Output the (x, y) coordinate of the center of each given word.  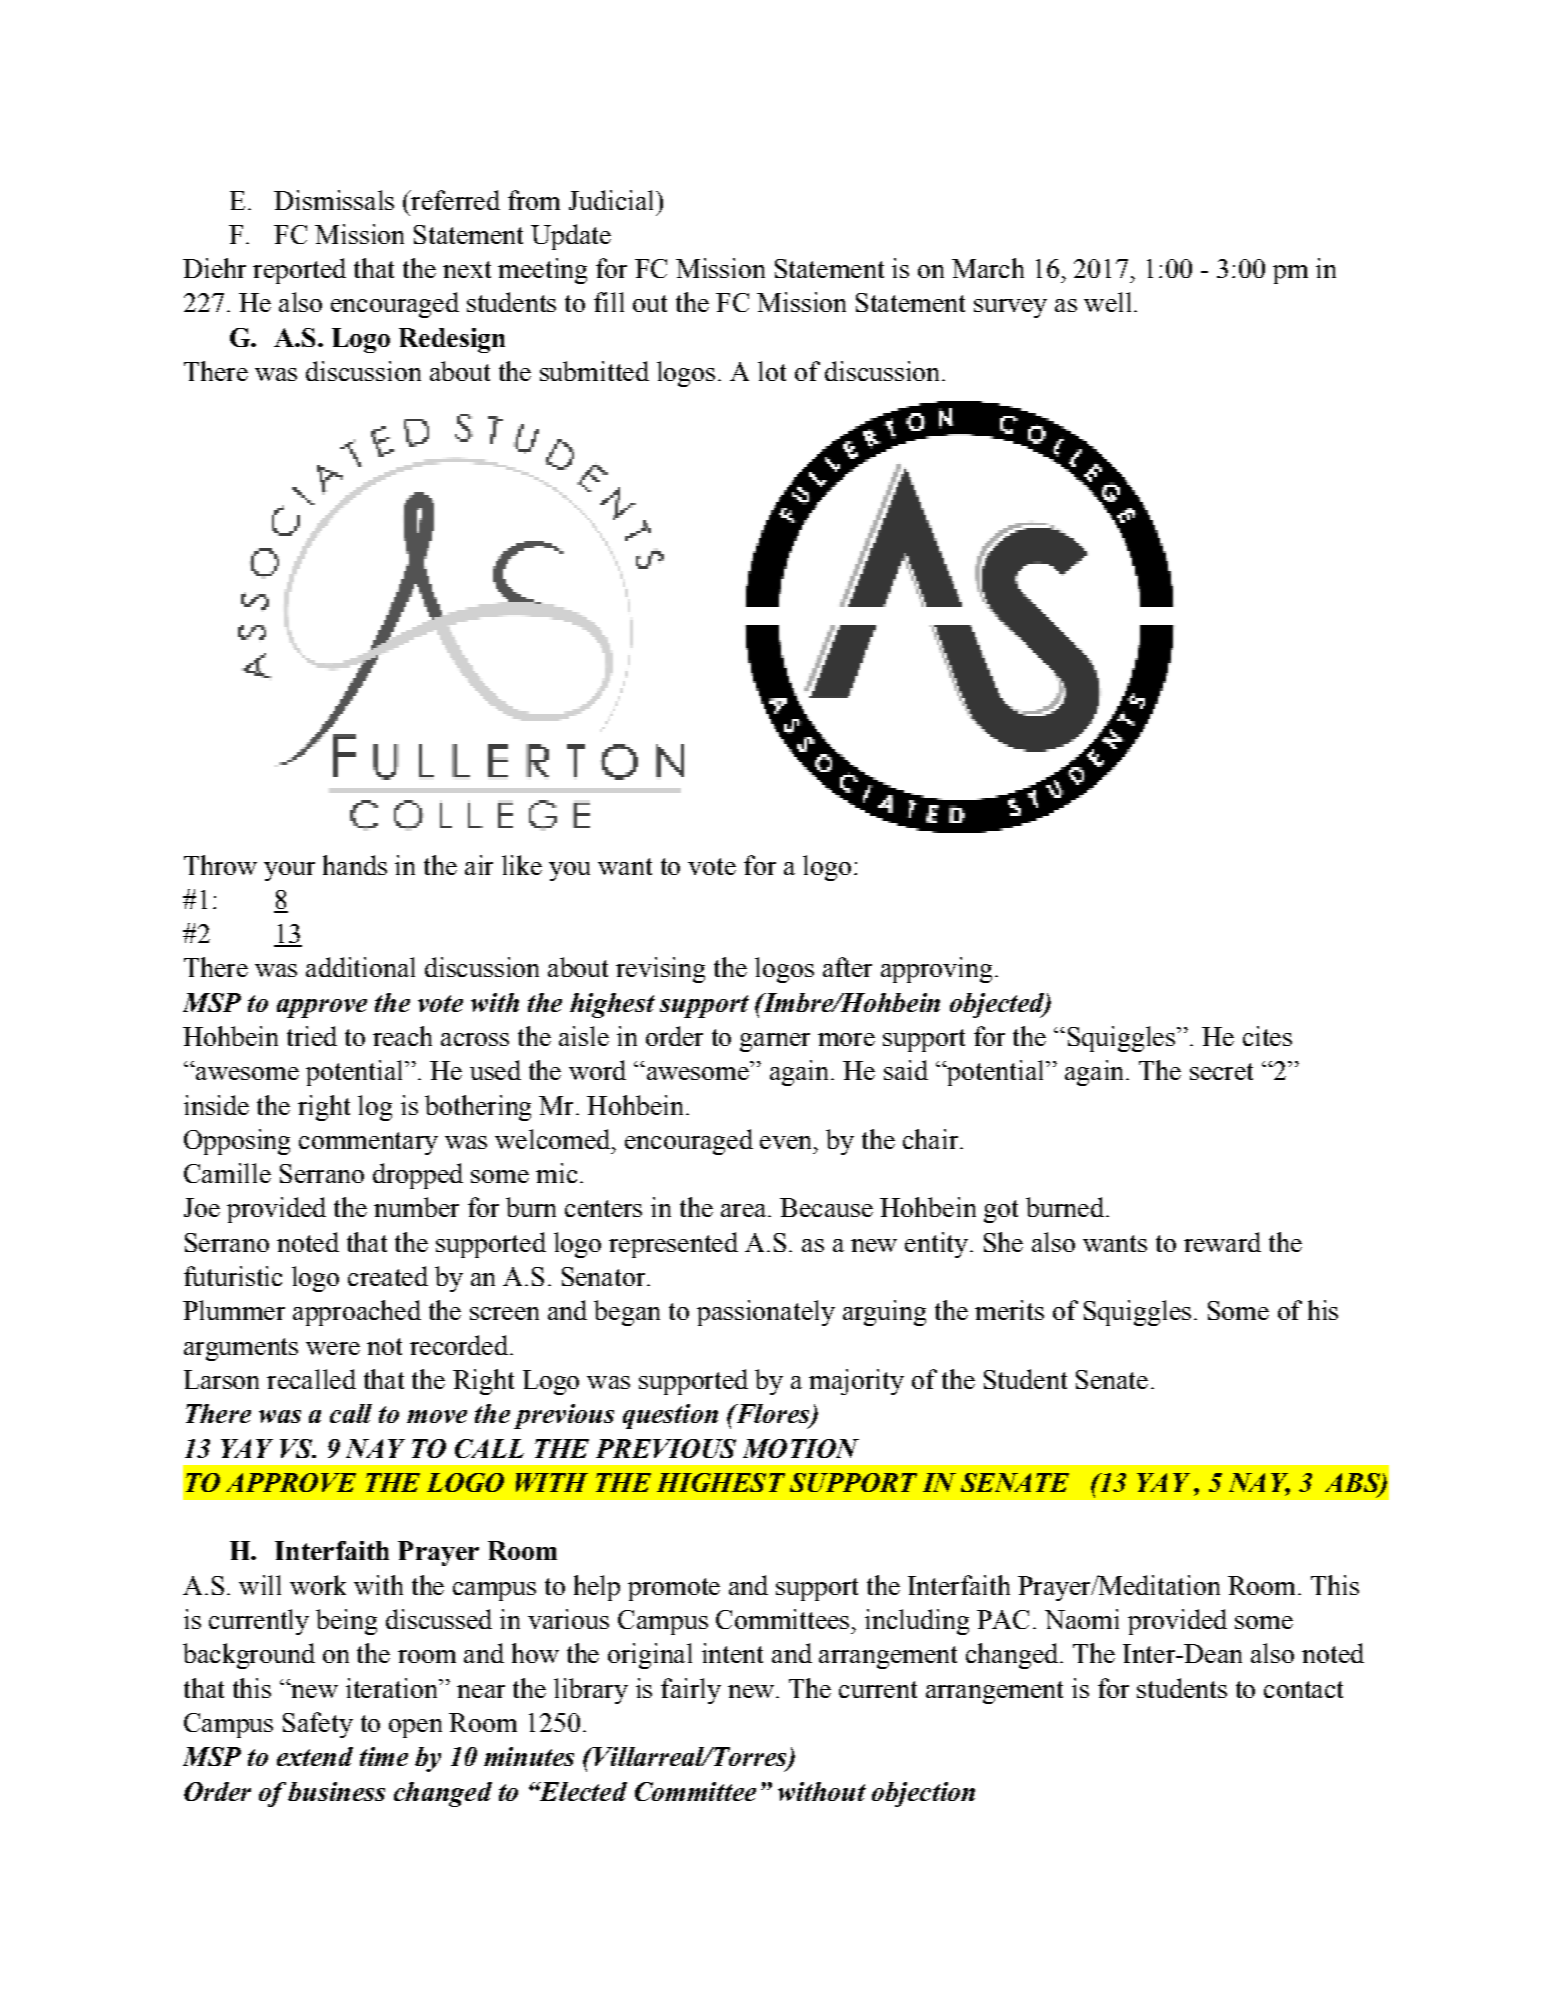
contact (1303, 1689)
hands (355, 865)
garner (775, 1042)
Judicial (613, 200)
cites (1267, 1036)
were (333, 1348)
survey (1010, 308)
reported (299, 271)
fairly (691, 1691)
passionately (766, 1313)
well (1107, 302)
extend (315, 1756)
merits (1009, 1310)
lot (772, 371)
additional (360, 967)
